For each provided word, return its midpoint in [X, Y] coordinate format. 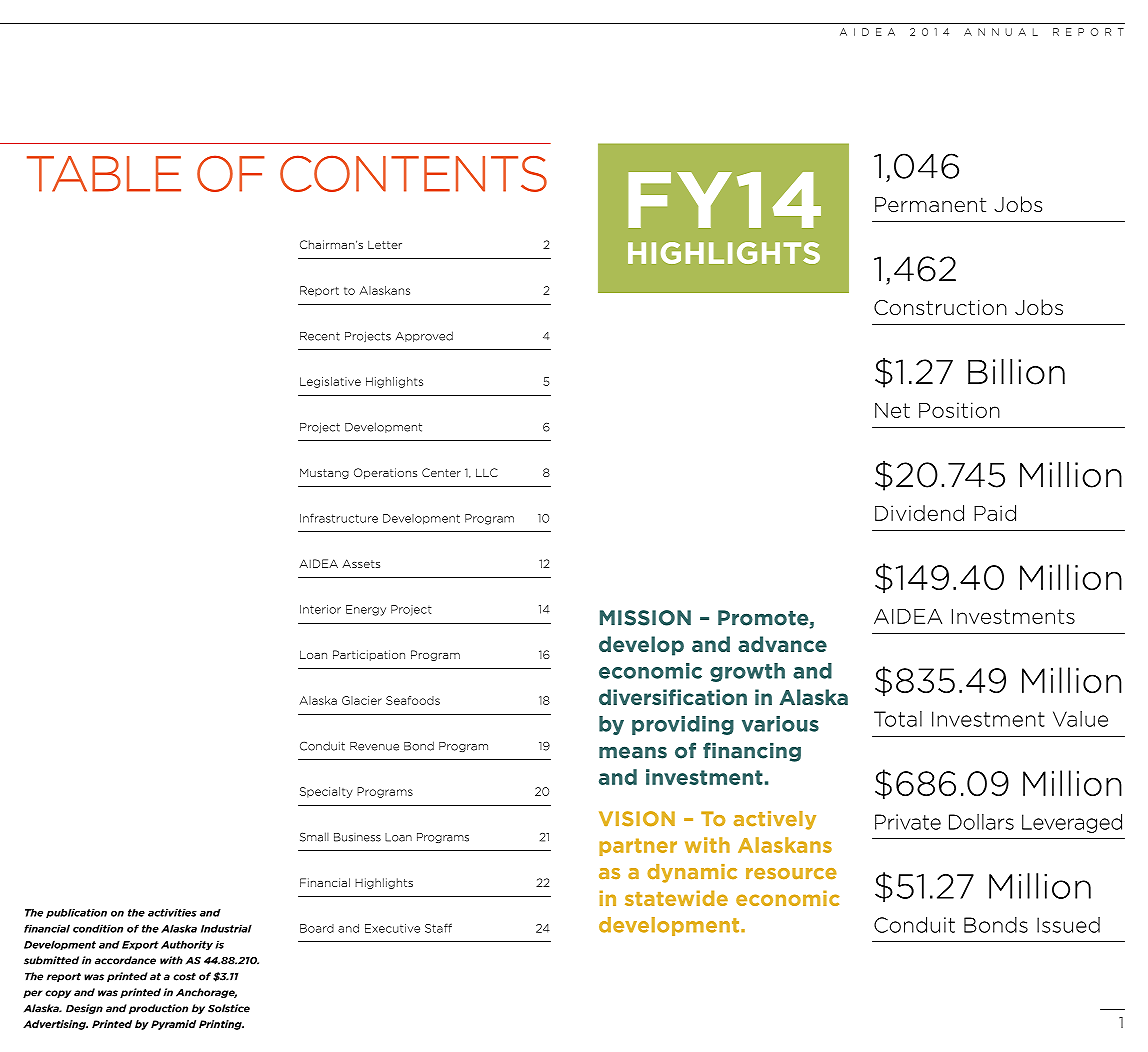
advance [782, 644]
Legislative [330, 382]
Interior [320, 609]
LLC [487, 472]
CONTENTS [413, 173]
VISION [637, 819]
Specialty [326, 792]
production [158, 1009]
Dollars [981, 822]
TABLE [104, 174]
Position [959, 410]
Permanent [930, 205]
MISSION [645, 618]
